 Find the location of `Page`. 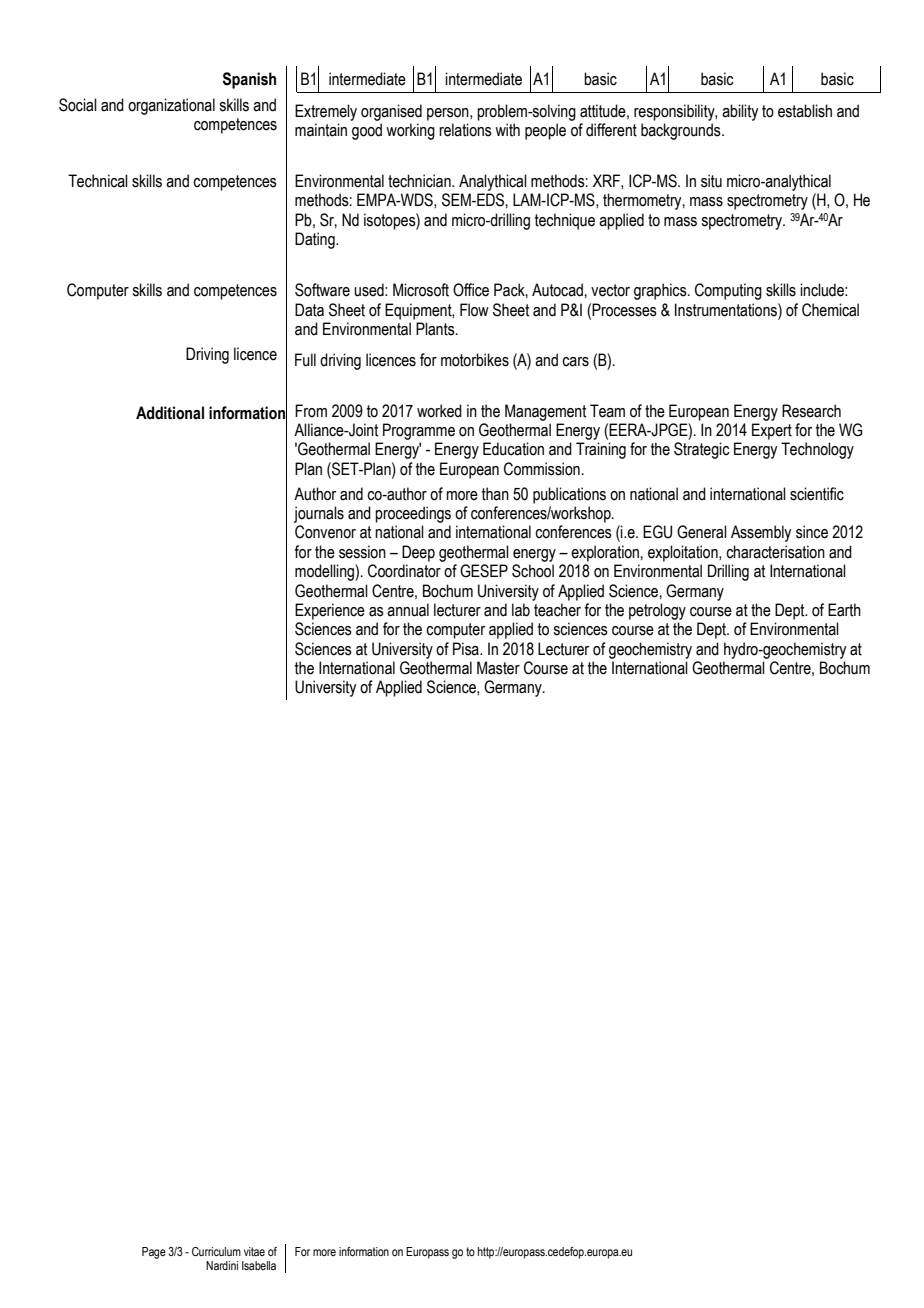

Page is located at coordinates (154, 1253).
